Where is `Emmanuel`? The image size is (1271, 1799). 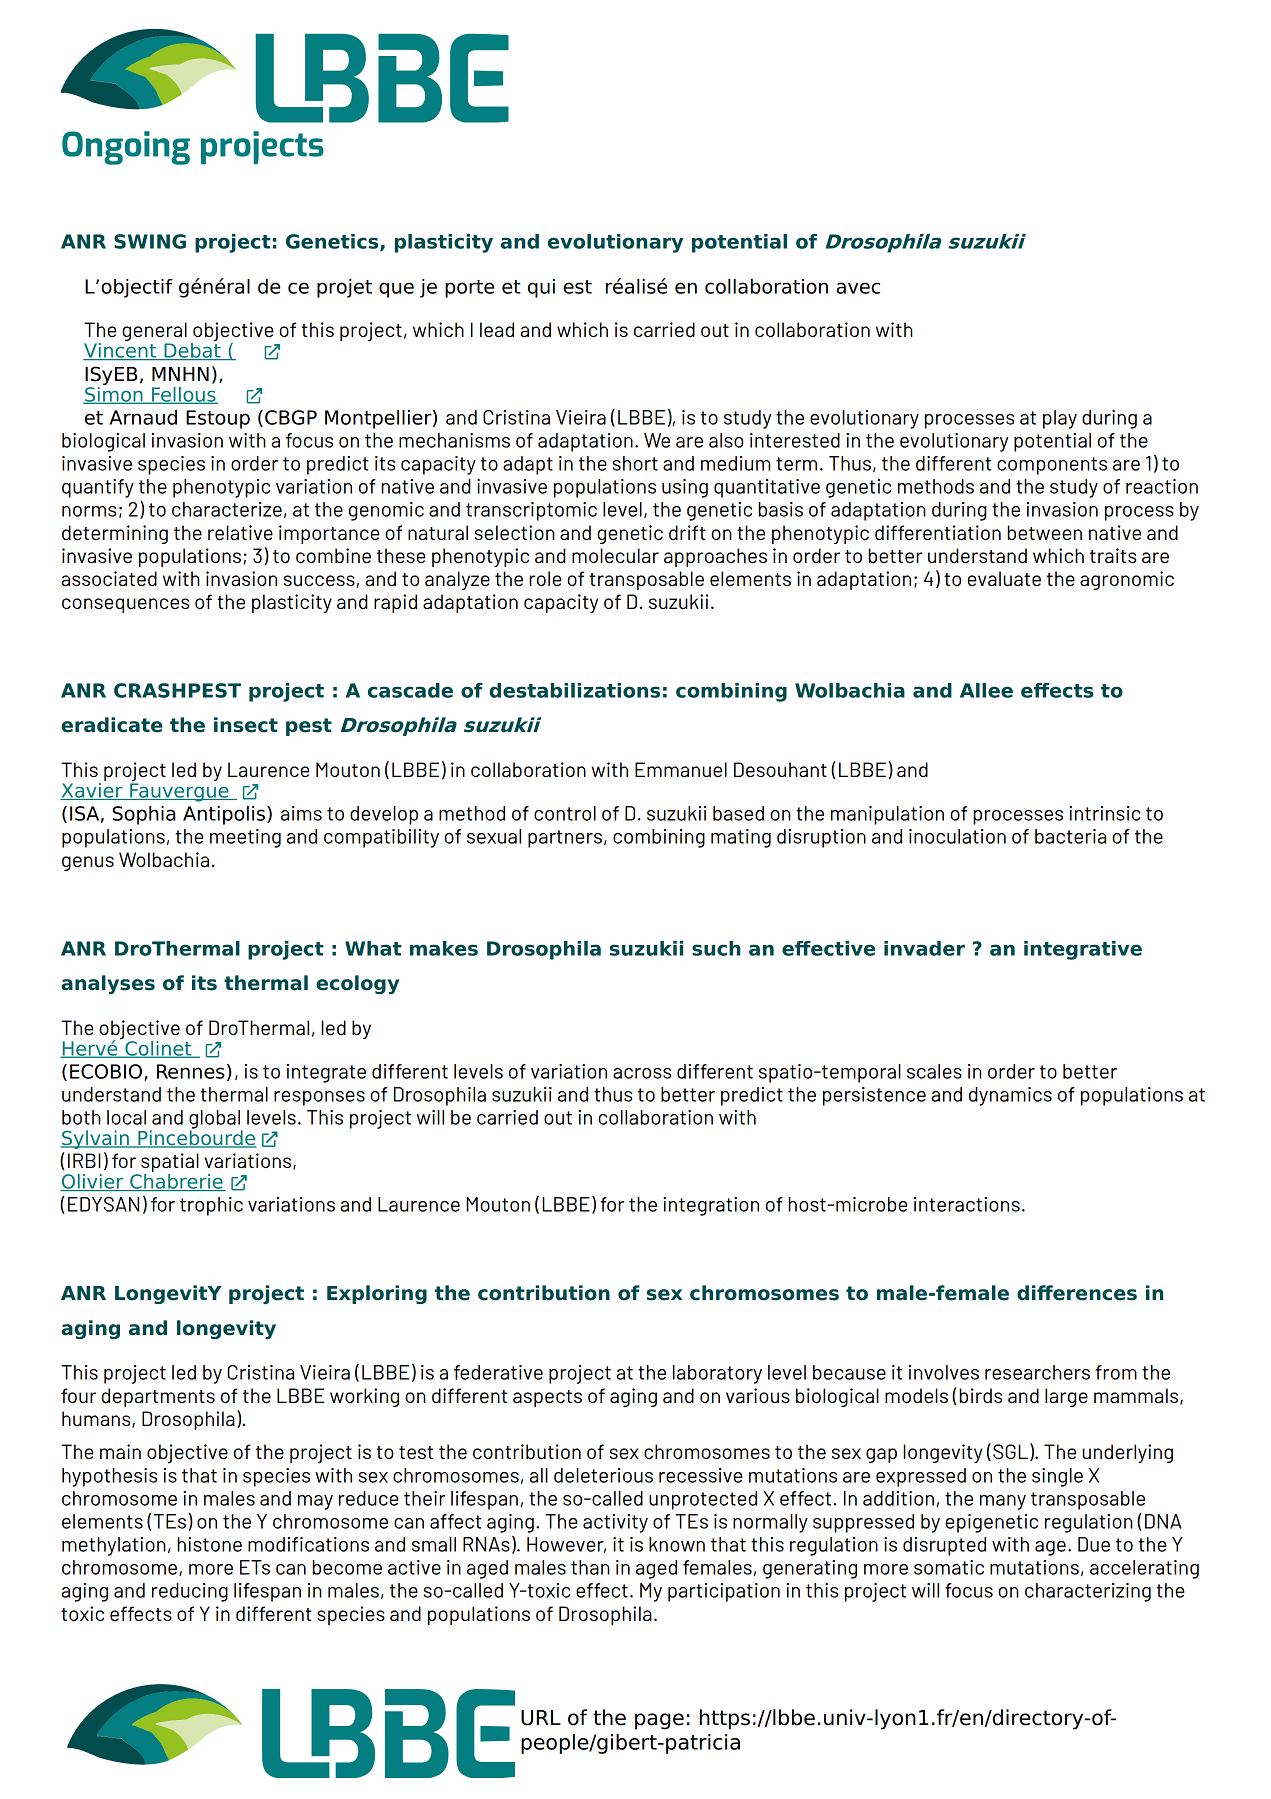
Emmanuel is located at coordinates (681, 769).
